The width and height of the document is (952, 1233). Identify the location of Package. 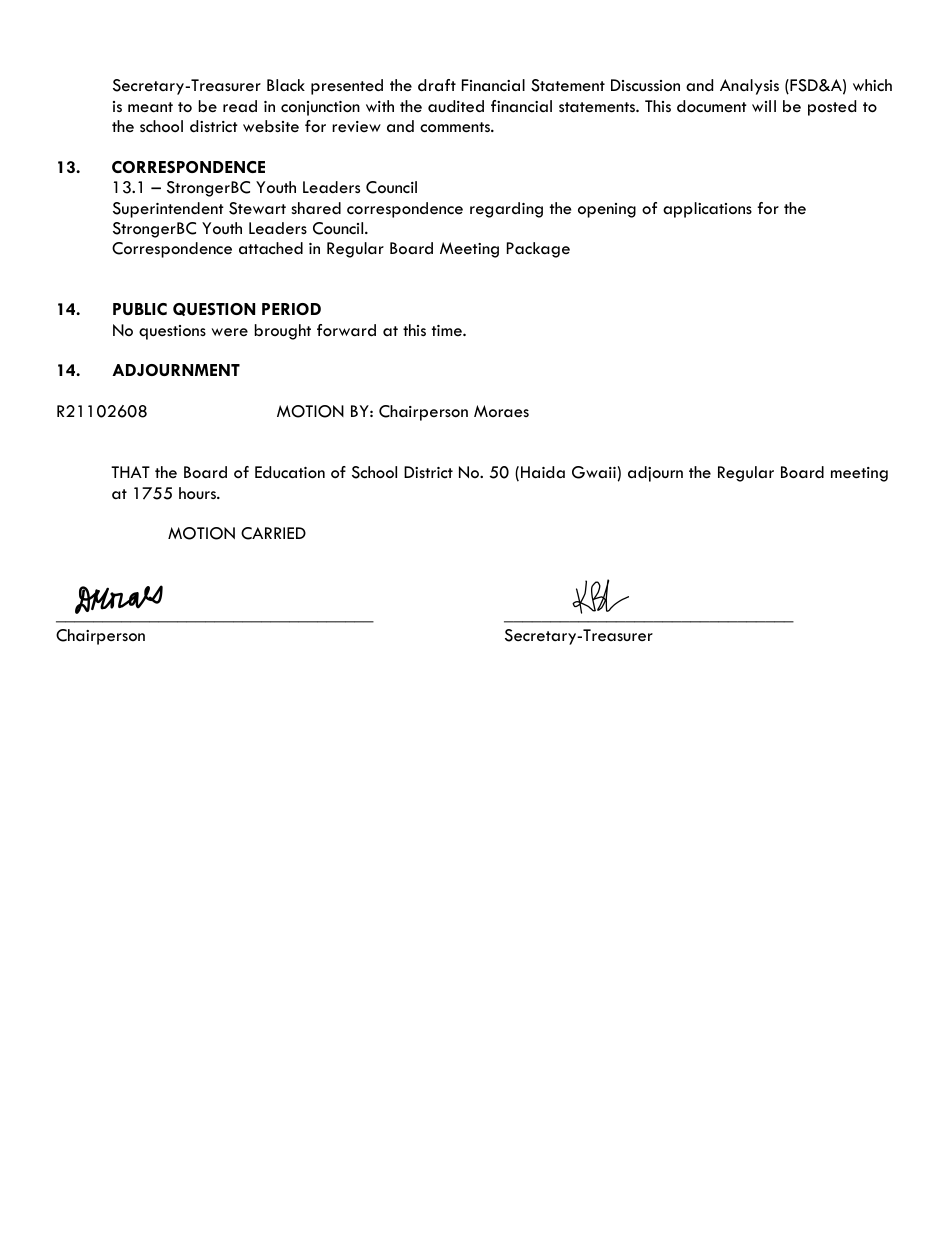
(538, 250).
